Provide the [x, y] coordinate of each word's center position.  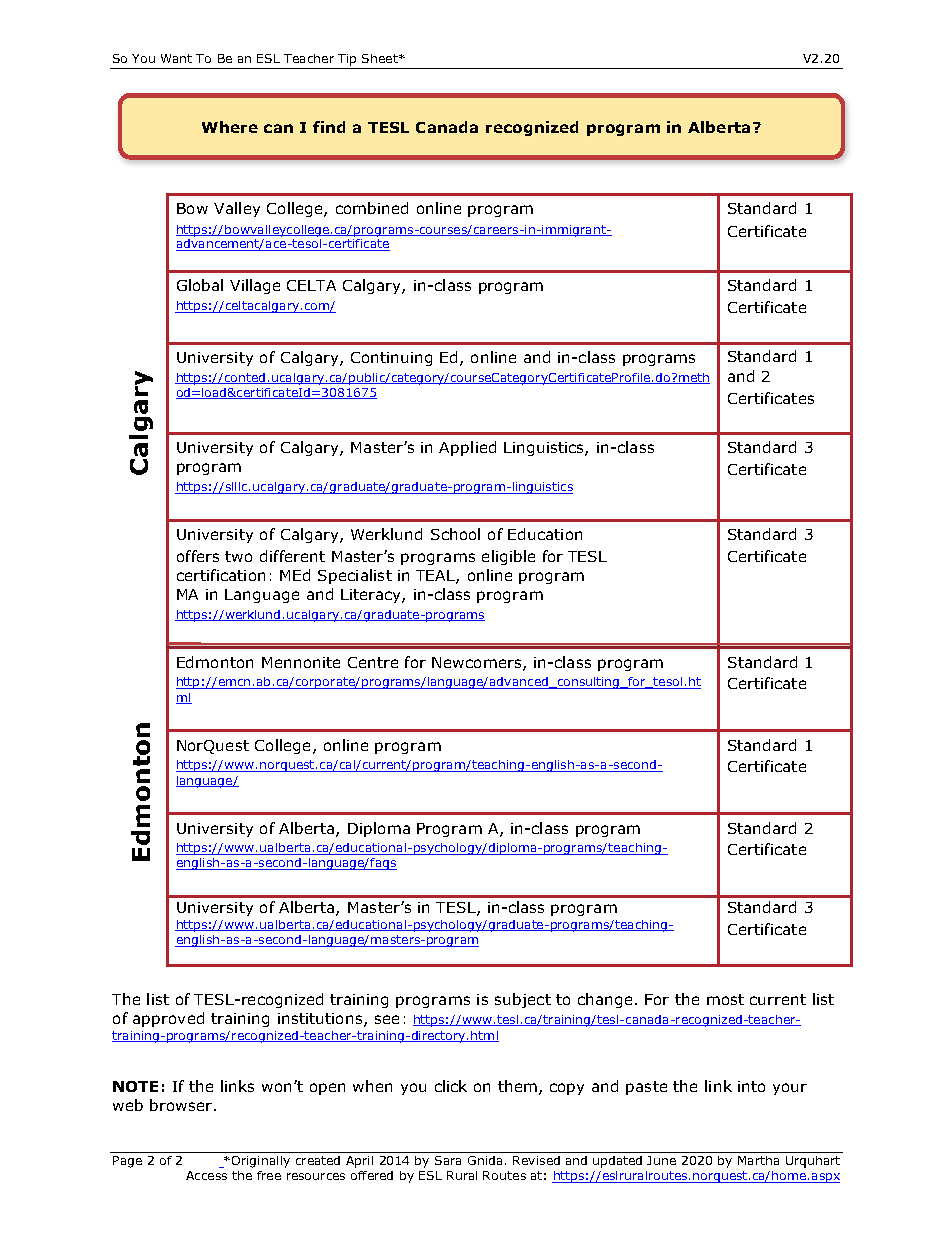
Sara [448, 1160]
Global [200, 285]
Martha [758, 1160]
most [725, 999]
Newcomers [478, 663]
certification [221, 575]
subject [523, 1000]
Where [230, 127]
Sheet [381, 58]
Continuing [391, 359]
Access [206, 1175]
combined [372, 208]
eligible [508, 557]
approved [168, 1019]
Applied [467, 448]
